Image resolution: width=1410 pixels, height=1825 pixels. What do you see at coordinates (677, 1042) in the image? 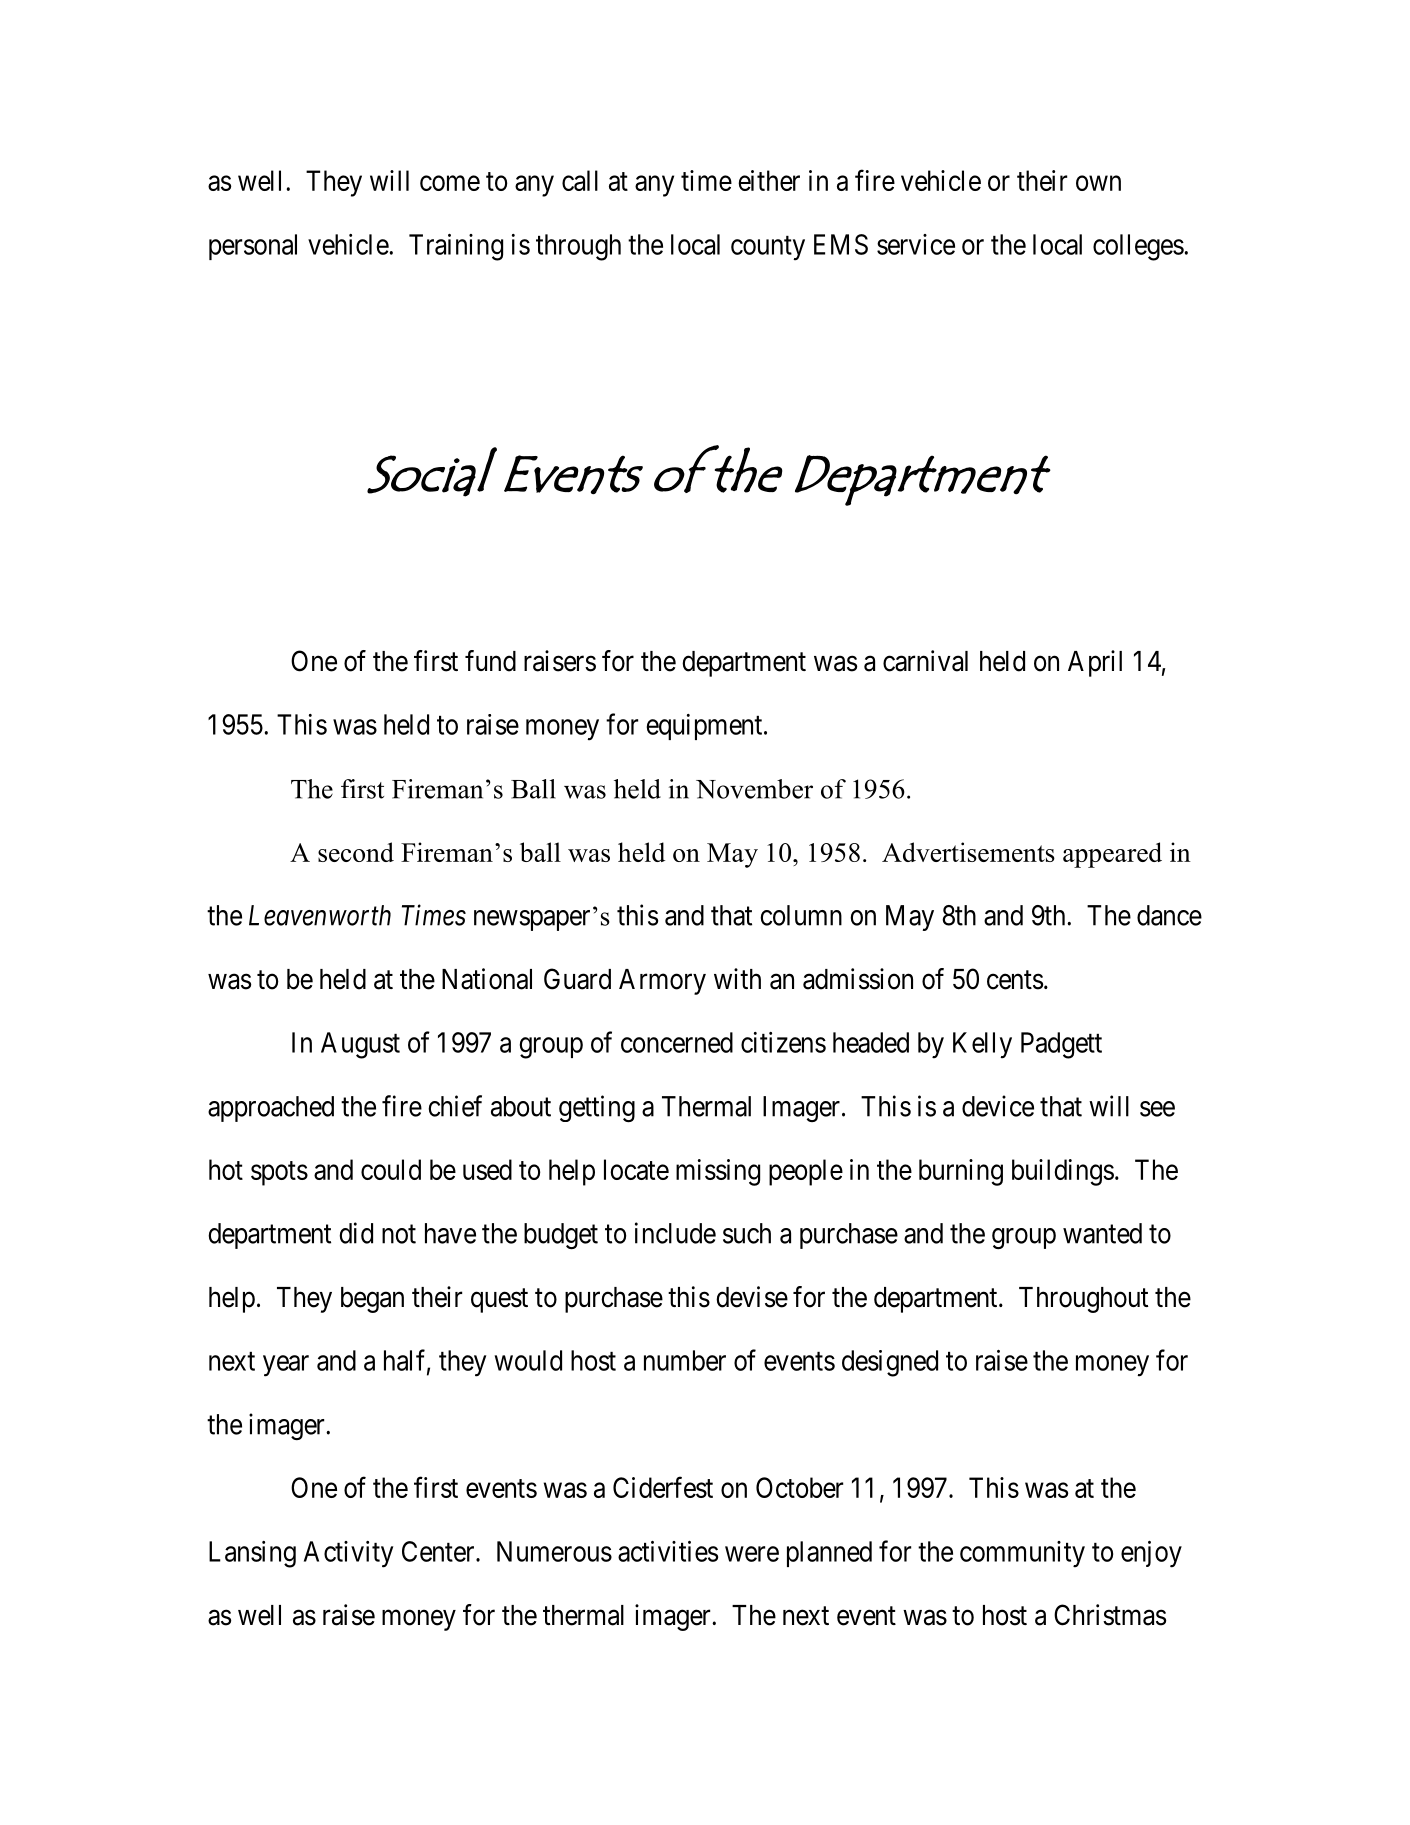
I see `concerned` at bounding box center [677, 1042].
